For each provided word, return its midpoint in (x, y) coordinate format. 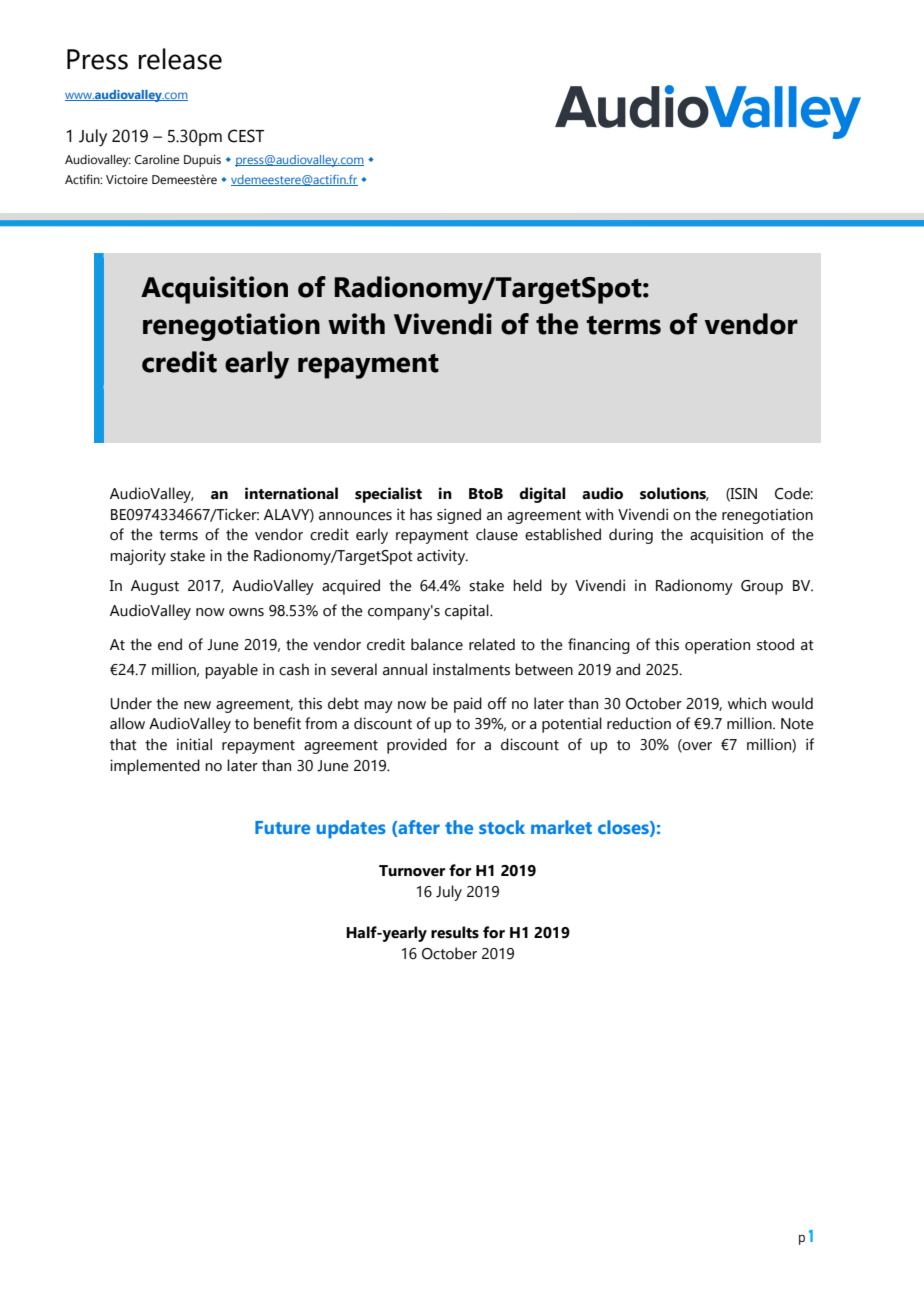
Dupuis (202, 161)
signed (459, 516)
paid (468, 705)
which (747, 703)
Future (282, 827)
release (180, 59)
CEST (246, 136)
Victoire (127, 179)
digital (542, 495)
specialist (388, 495)
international (291, 493)
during (631, 536)
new (197, 705)
